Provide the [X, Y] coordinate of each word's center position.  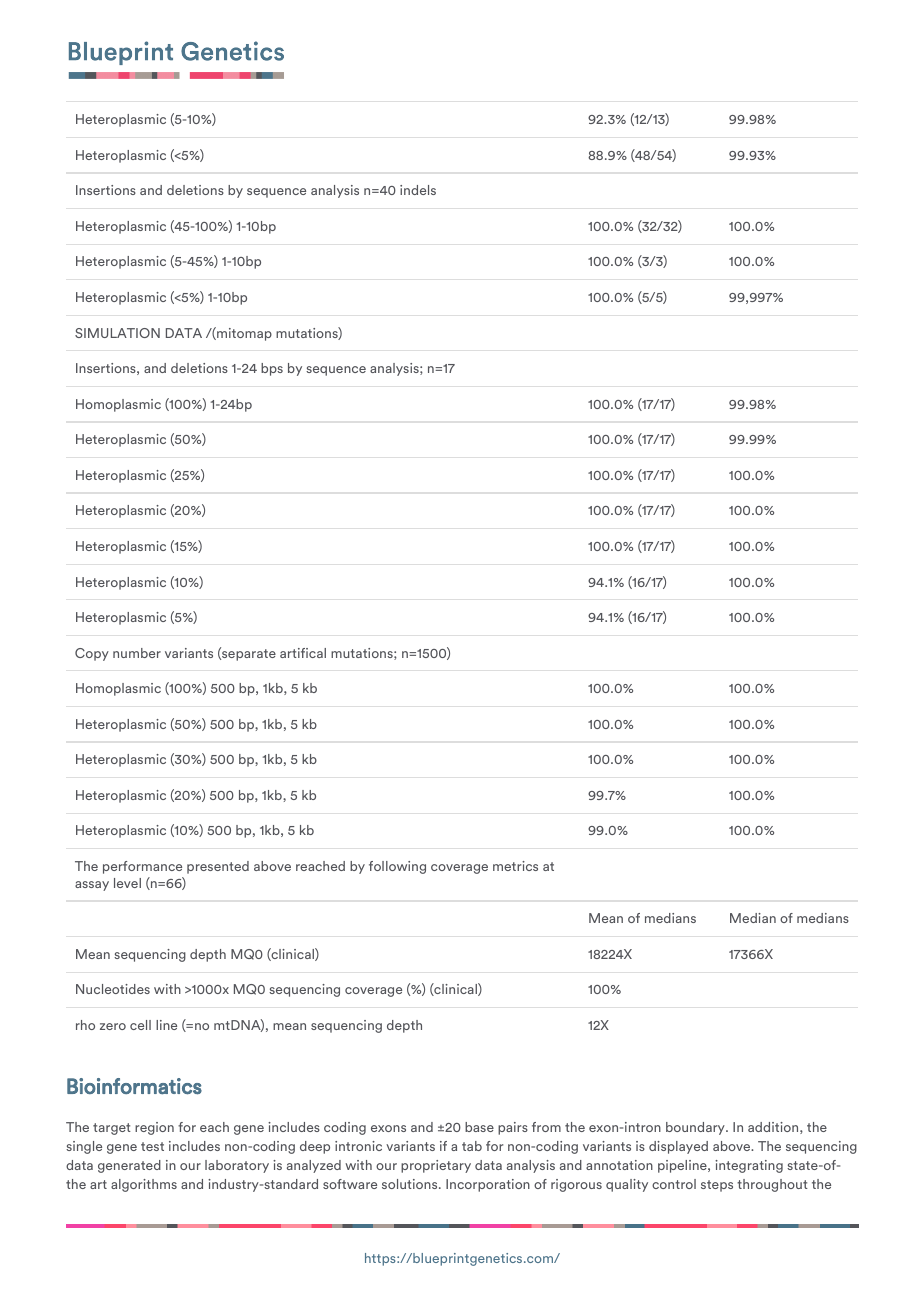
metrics [515, 866]
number [137, 653]
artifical [303, 653]
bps [272, 369]
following [397, 867]
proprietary [436, 1166]
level [127, 883]
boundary [696, 1128]
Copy [92, 654]
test [152, 1146]
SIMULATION [117, 333]
